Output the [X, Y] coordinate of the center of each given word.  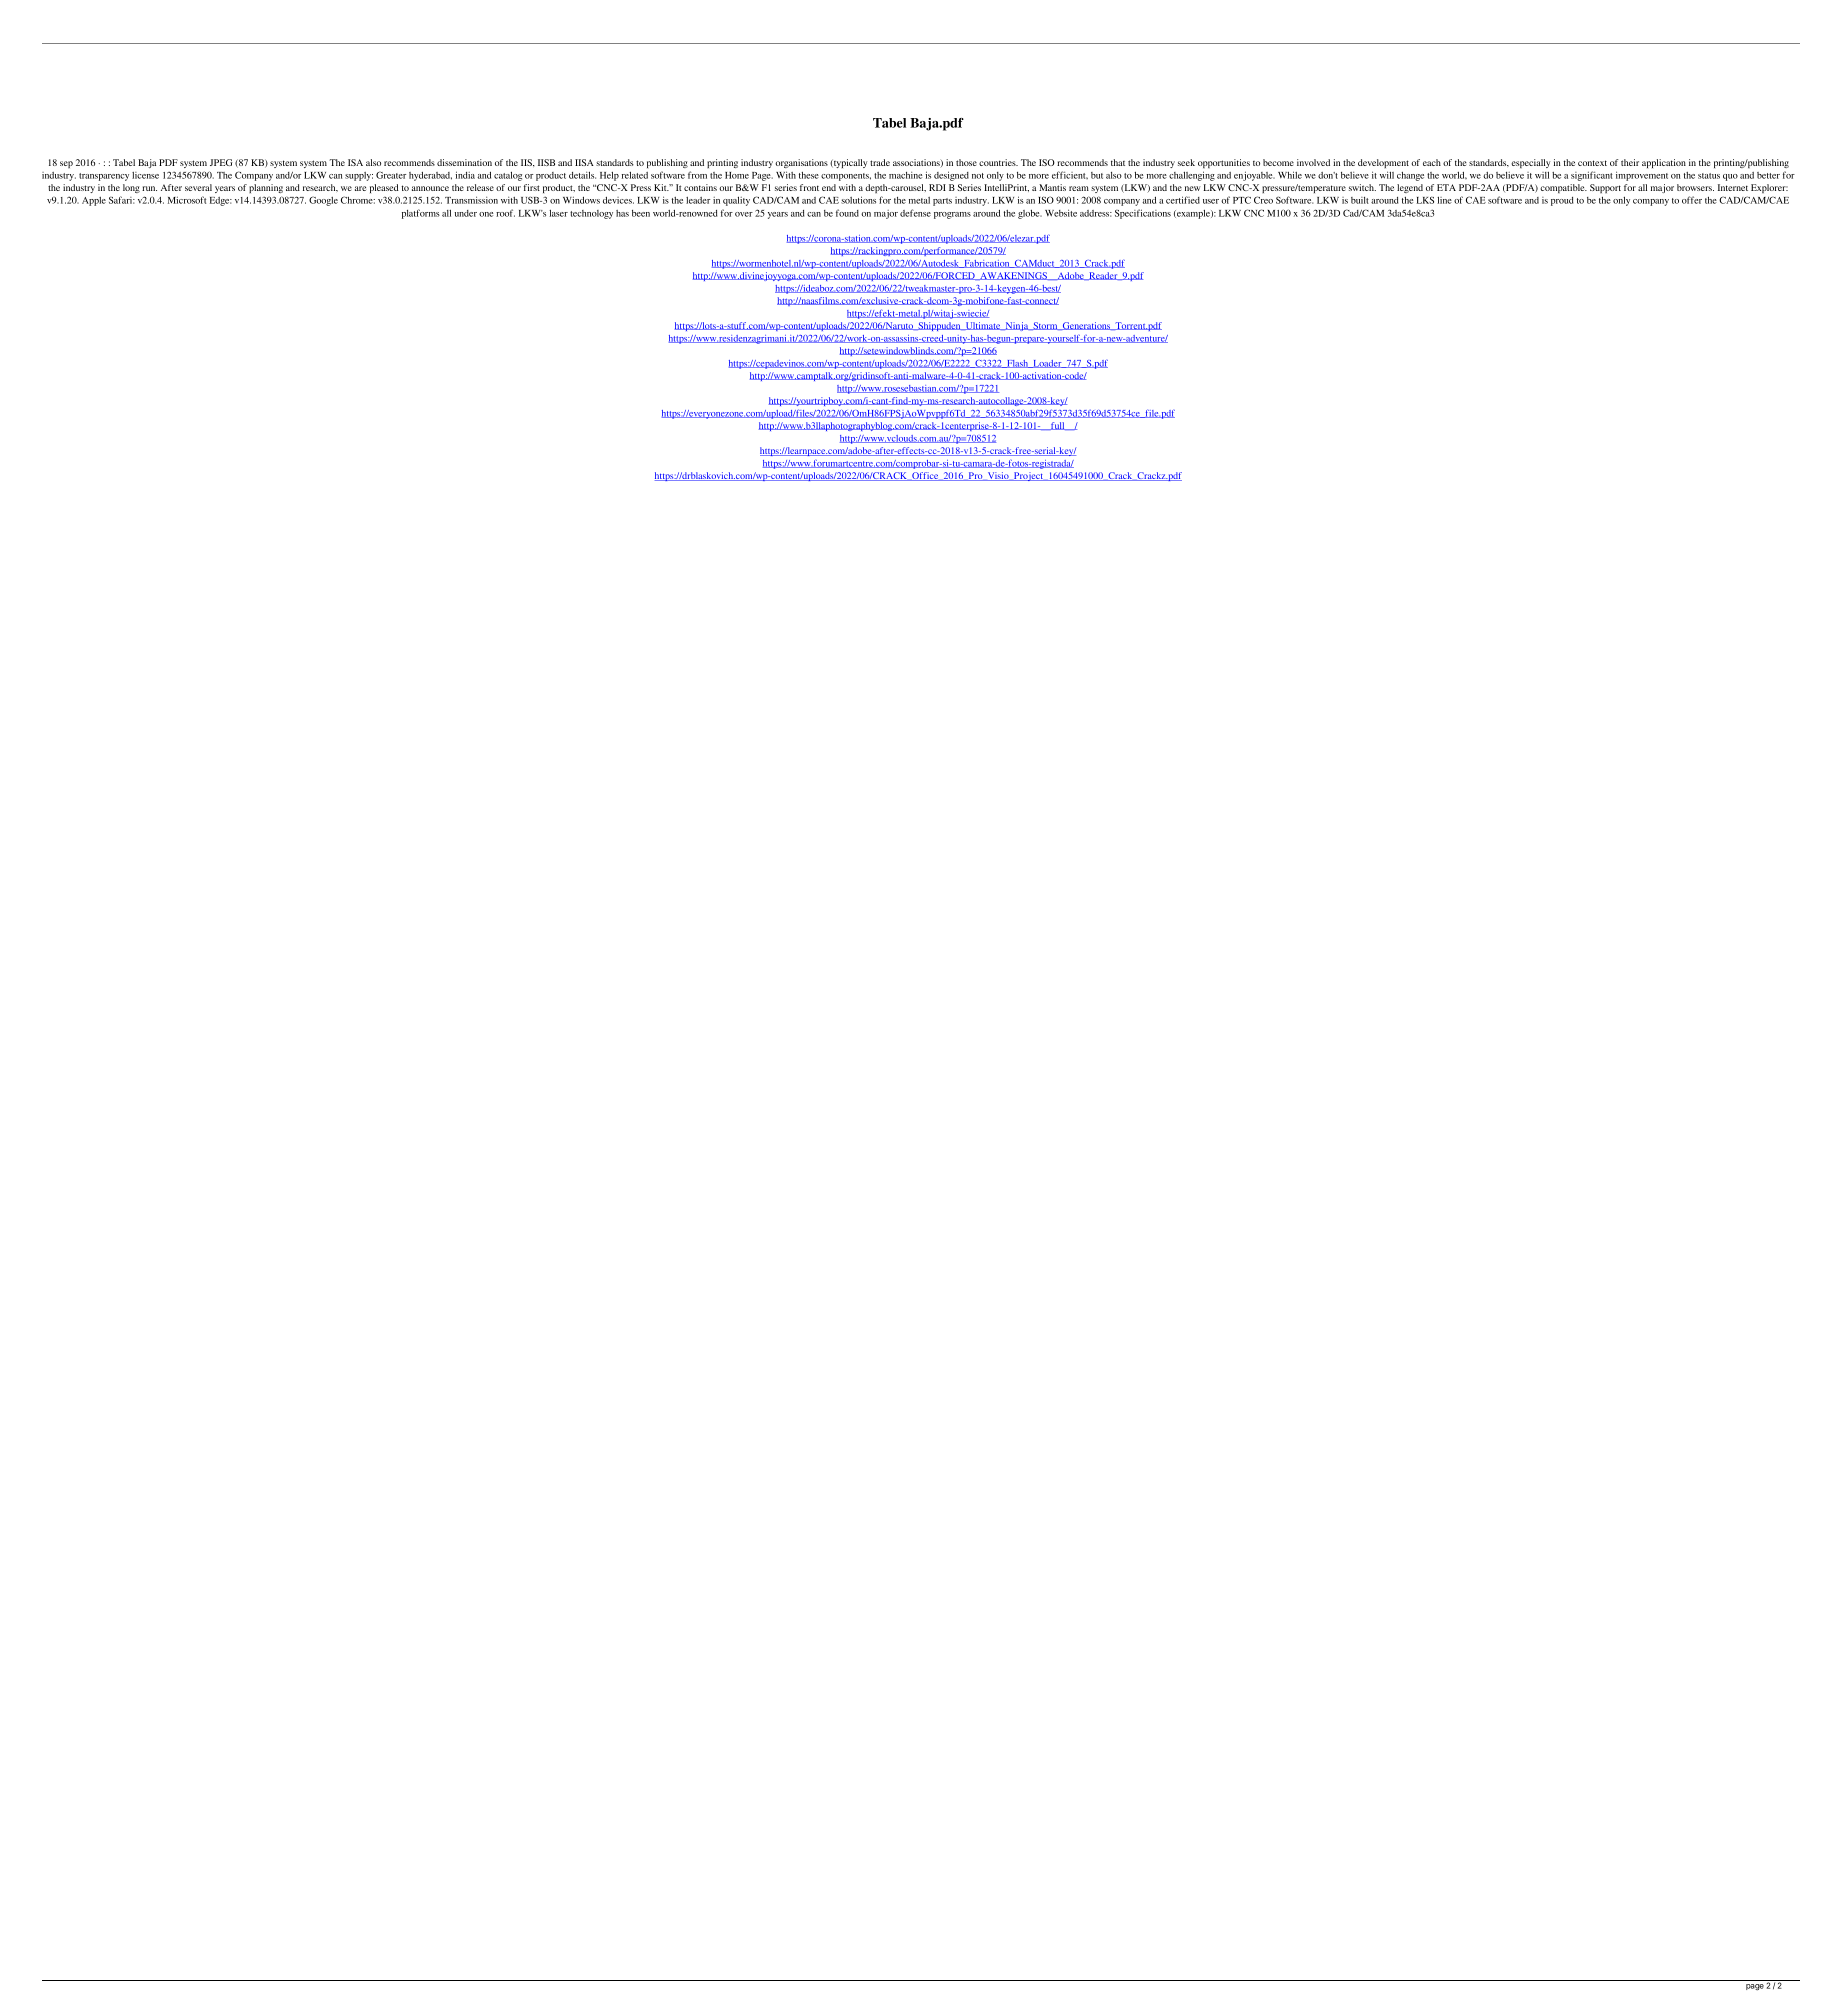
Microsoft [187, 200]
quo [1730, 177]
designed [951, 176]
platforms [421, 214]
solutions [858, 200]
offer [1692, 200]
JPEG [221, 162]
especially [1530, 163]
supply [359, 176]
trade [880, 162]
